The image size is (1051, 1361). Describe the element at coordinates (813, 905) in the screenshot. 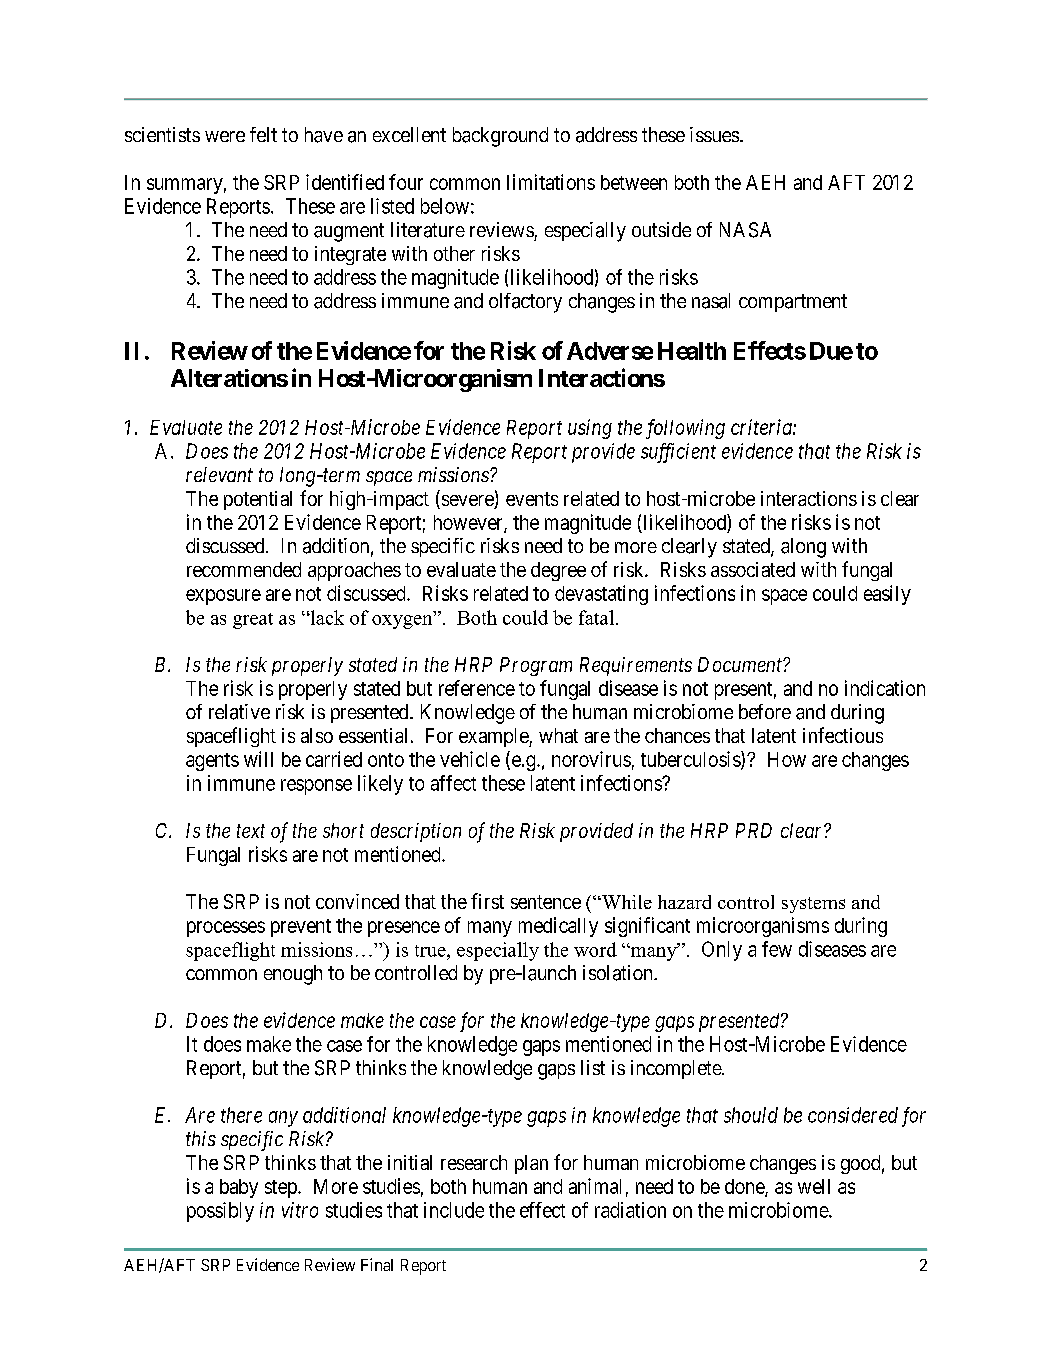

I see `systems` at that location.
